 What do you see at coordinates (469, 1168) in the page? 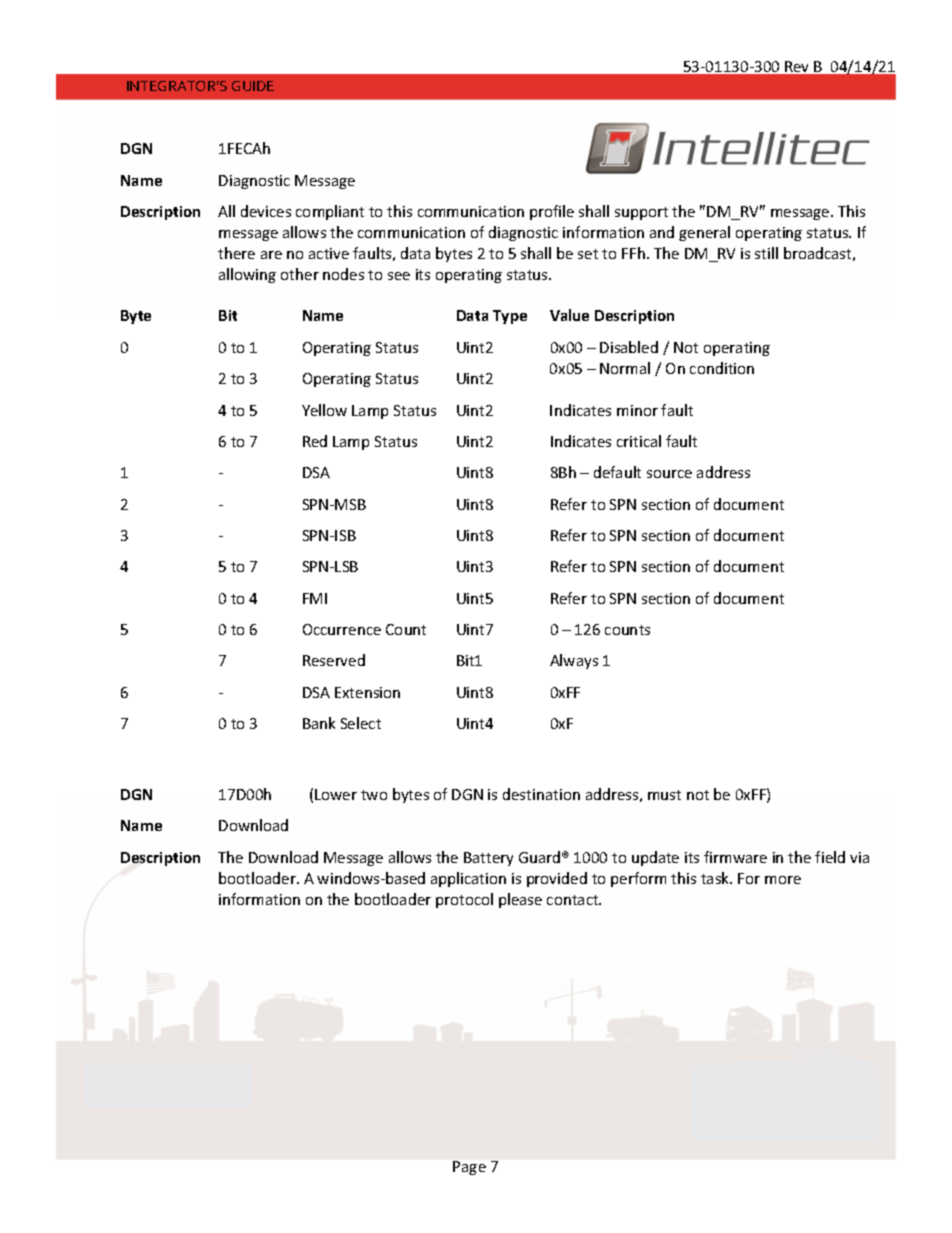
I see `Page` at bounding box center [469, 1168].
